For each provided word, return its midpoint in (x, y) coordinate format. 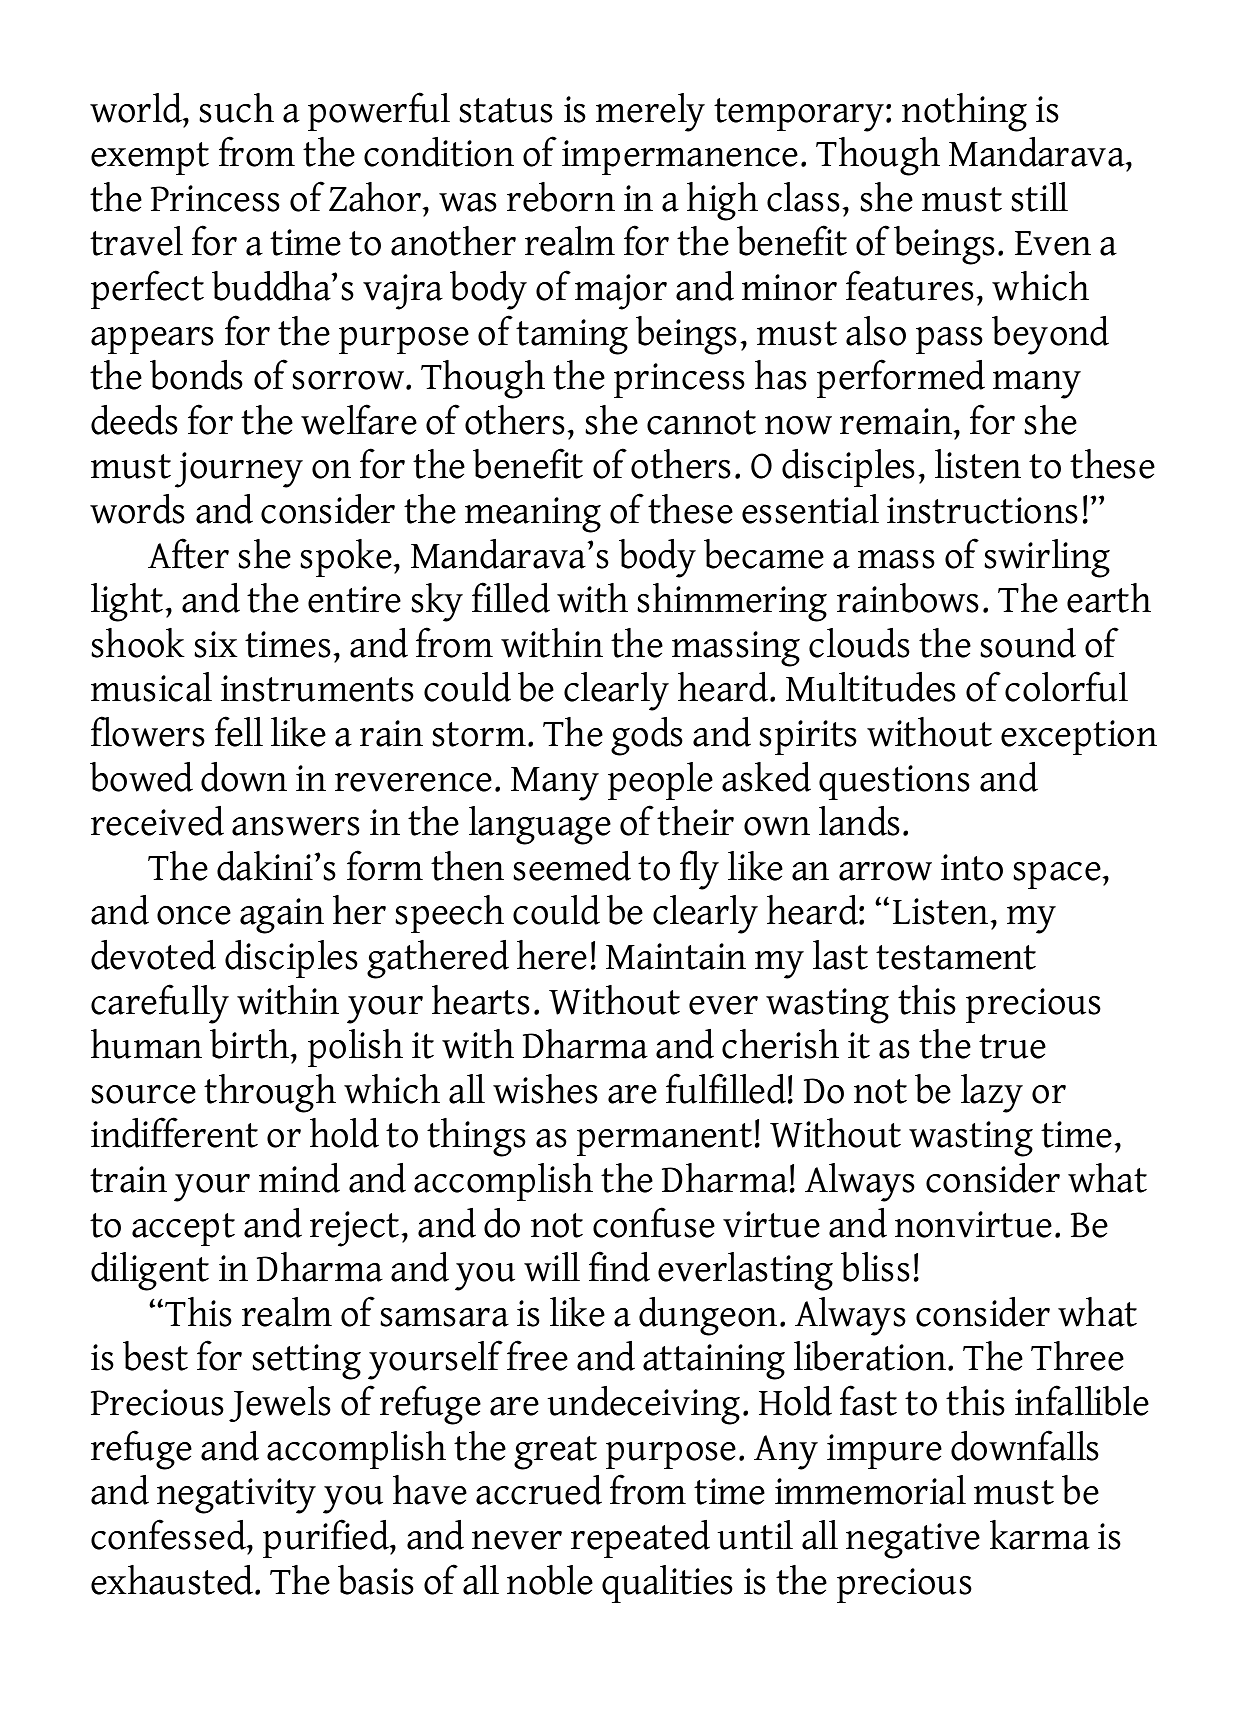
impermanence (680, 157)
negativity (236, 1496)
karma (1040, 1535)
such (236, 108)
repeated (640, 1539)
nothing (964, 112)
